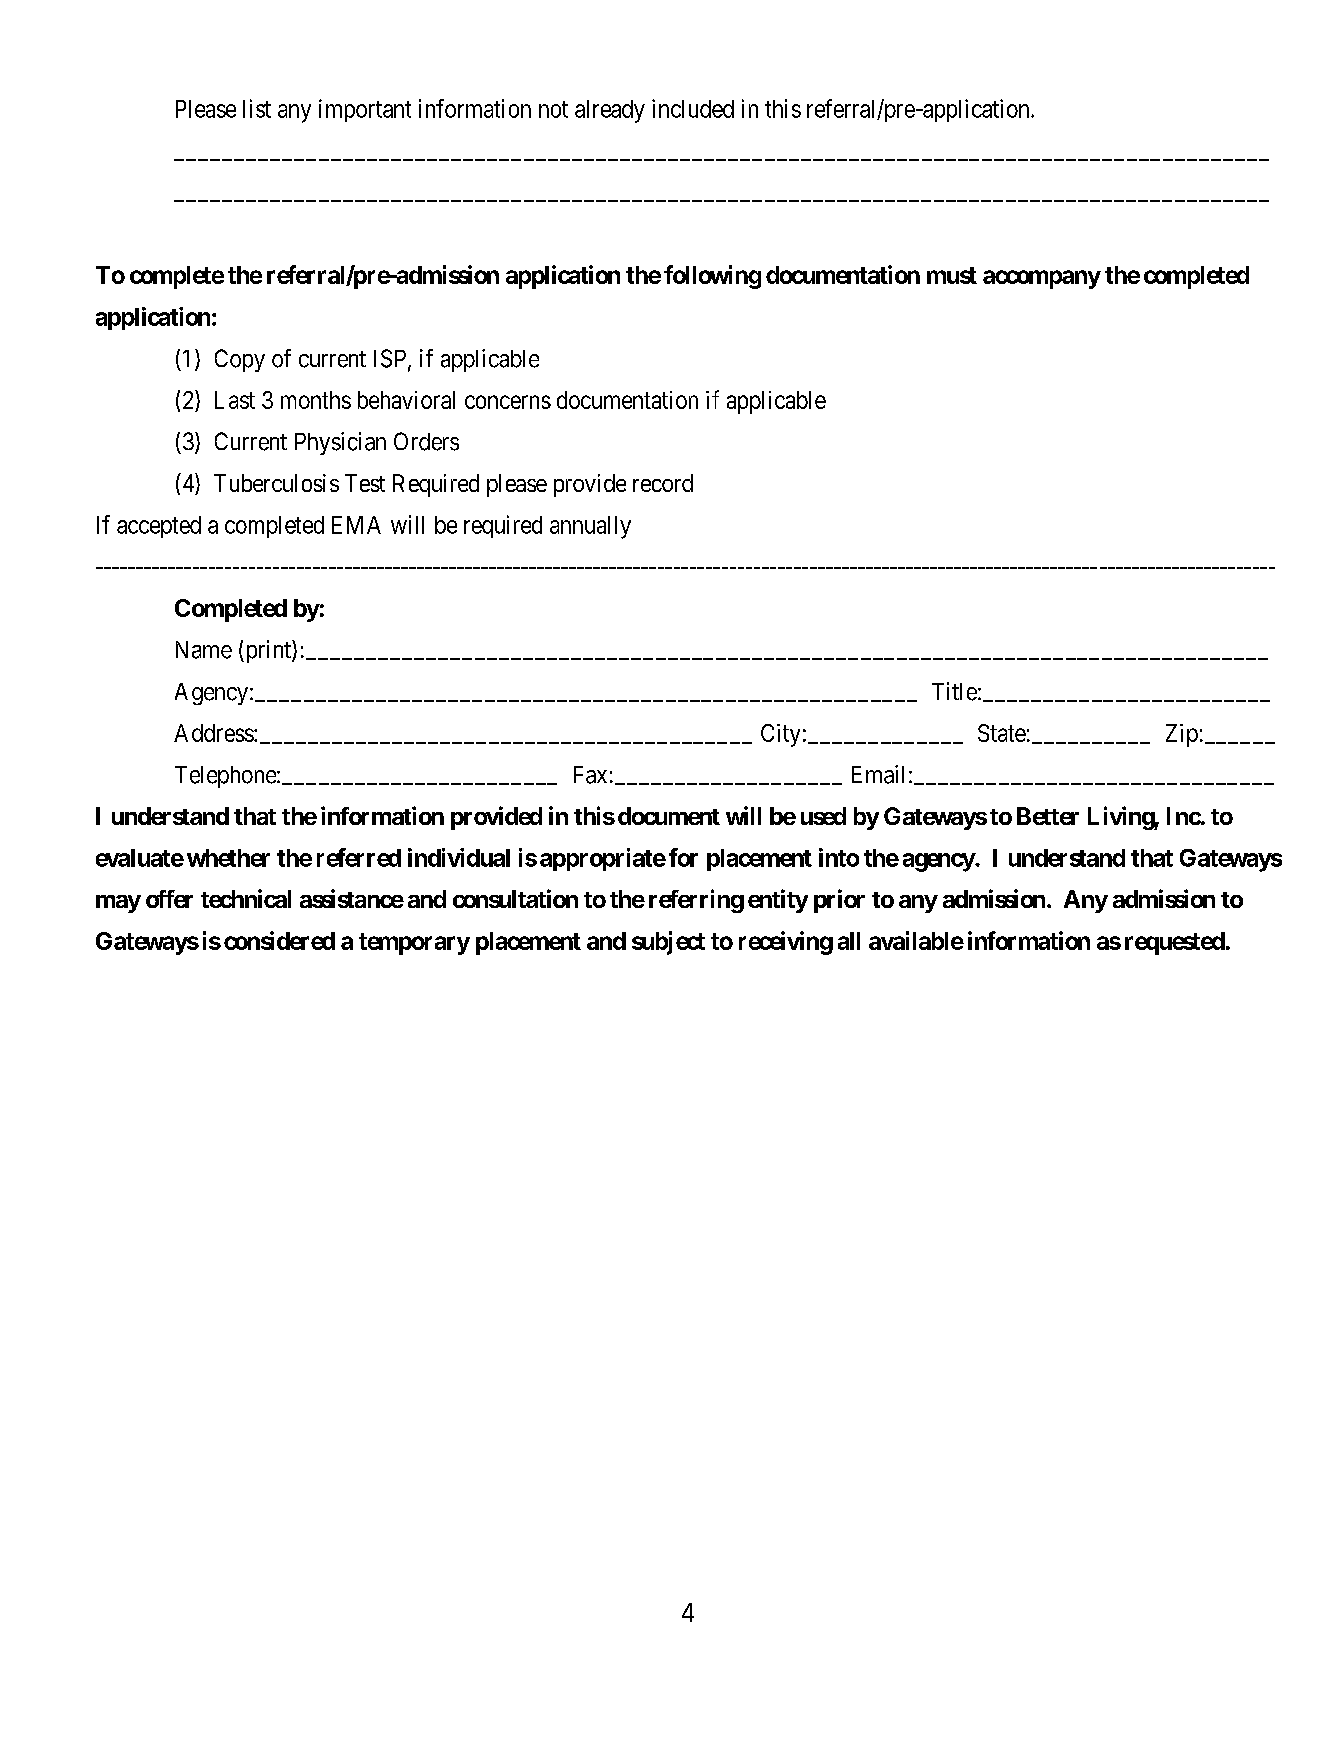  What do you see at coordinates (1175, 943) in the page?
I see `requested` at bounding box center [1175, 943].
